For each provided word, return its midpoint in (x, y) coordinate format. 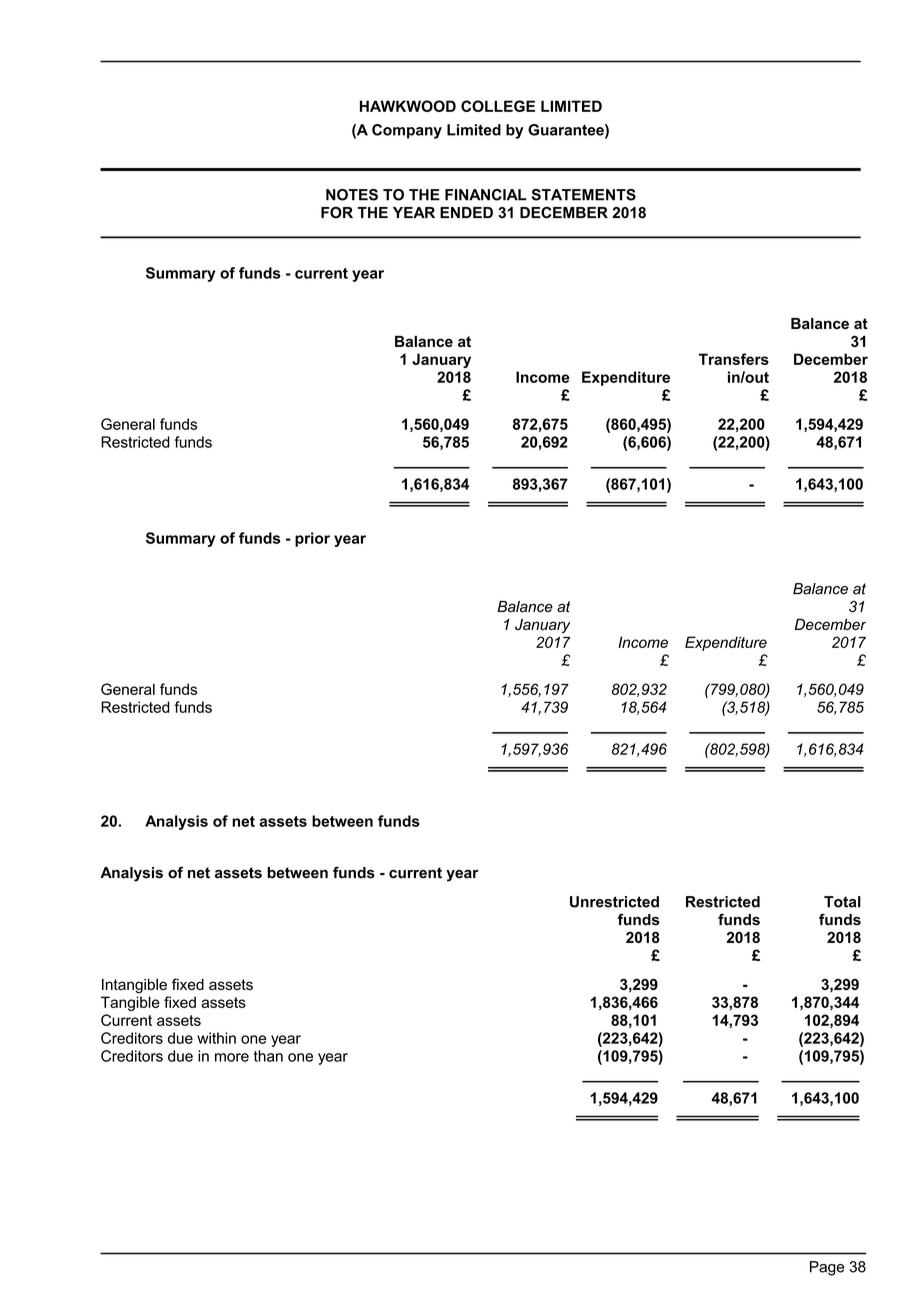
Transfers (733, 359)
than (268, 1056)
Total (842, 902)
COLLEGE (498, 106)
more (232, 1057)
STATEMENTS (584, 195)
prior (312, 539)
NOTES (352, 195)
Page (827, 1268)
